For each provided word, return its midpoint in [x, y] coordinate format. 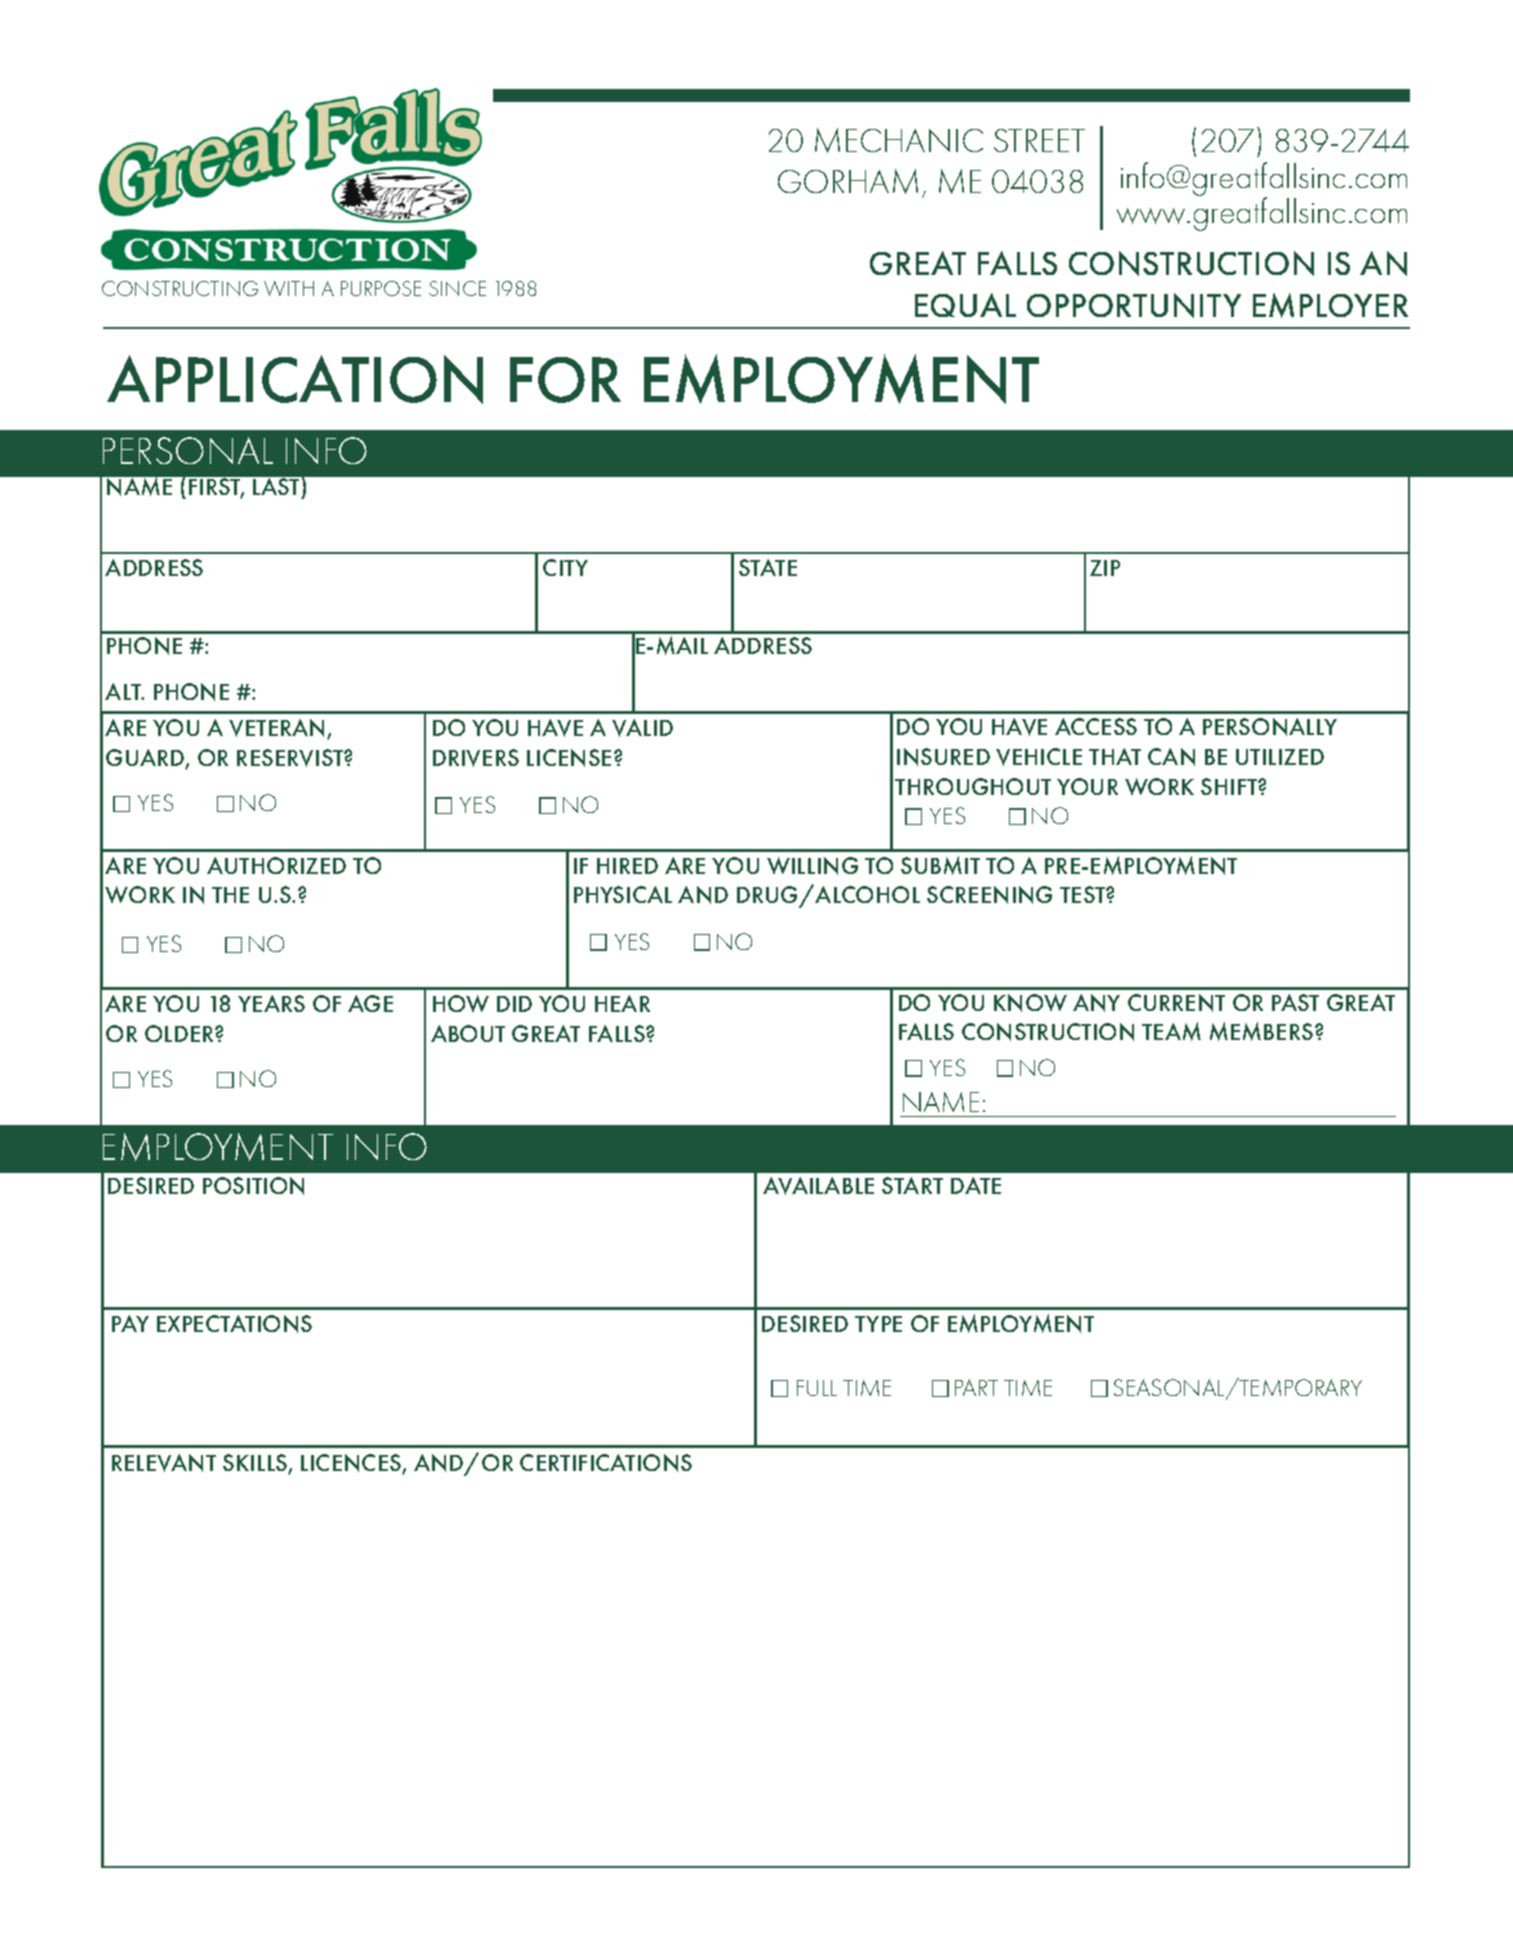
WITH [289, 288]
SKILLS [256, 1464]
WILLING [812, 866]
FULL [817, 1388]
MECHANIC [899, 140]
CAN [1171, 757]
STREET [1039, 140]
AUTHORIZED [276, 865]
